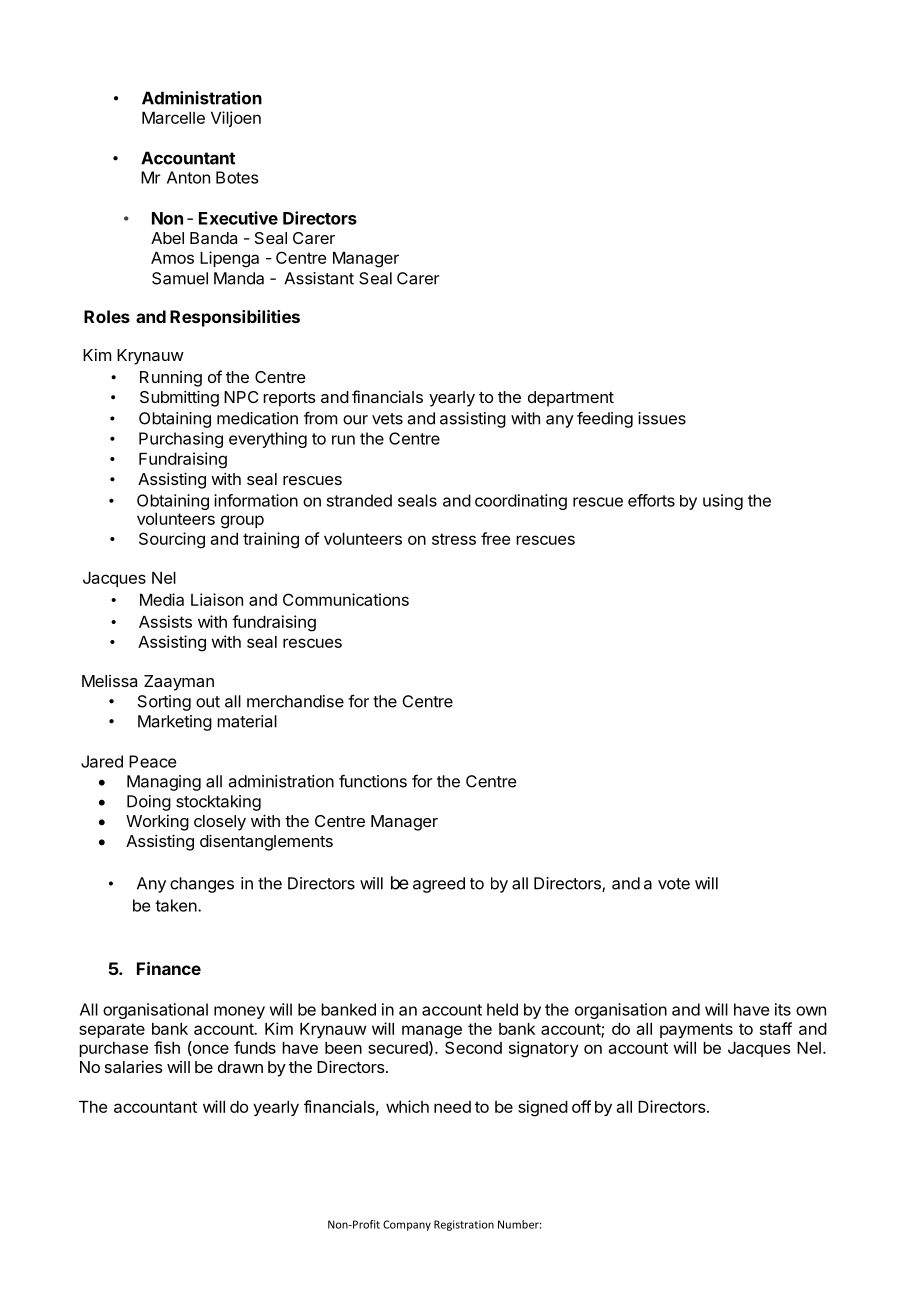 The width and height of the screenshot is (924, 1307). Describe the element at coordinates (464, 1225) in the screenshot. I see `Registration` at that location.
